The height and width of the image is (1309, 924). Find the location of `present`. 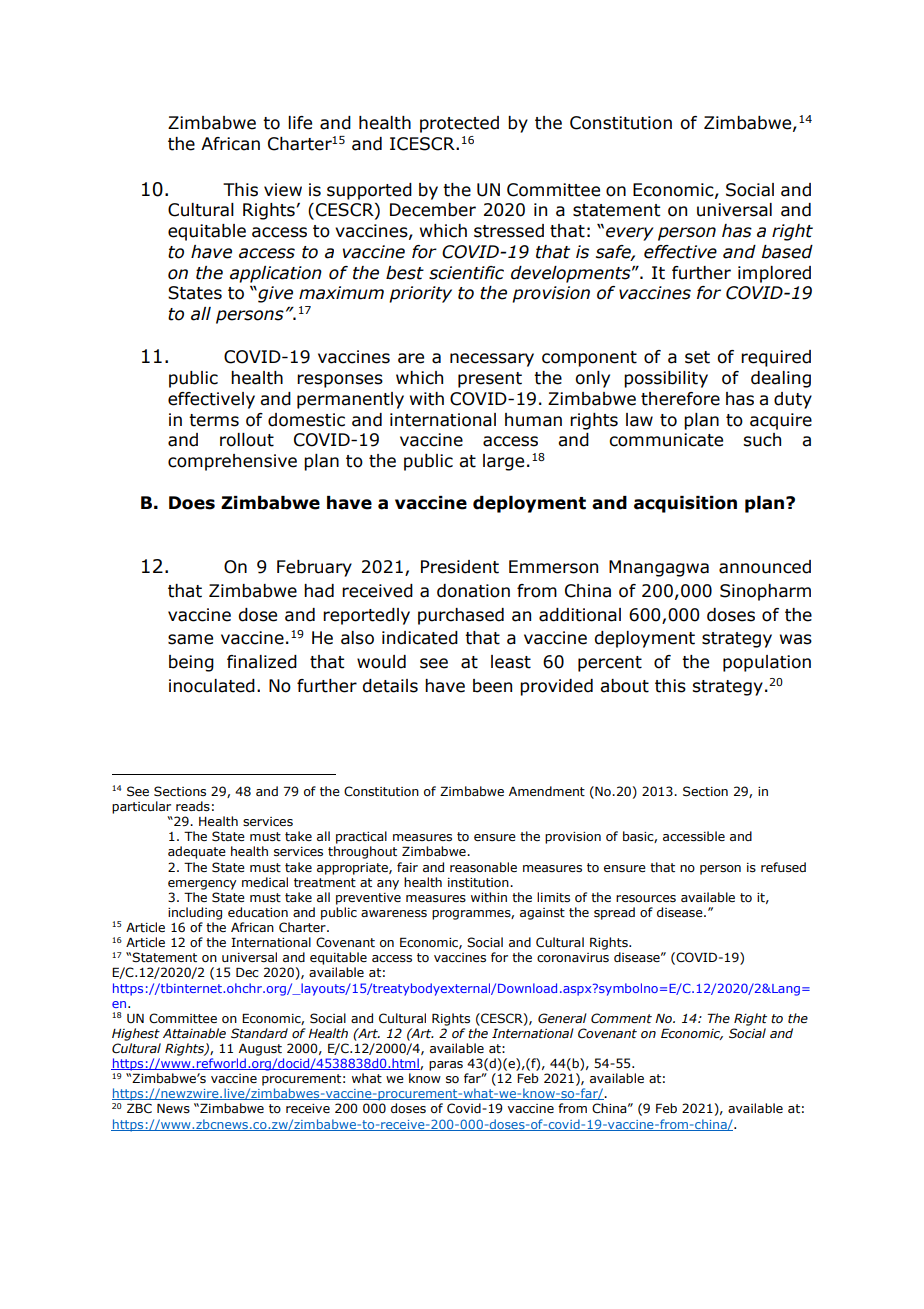

present is located at coordinates (490, 380).
